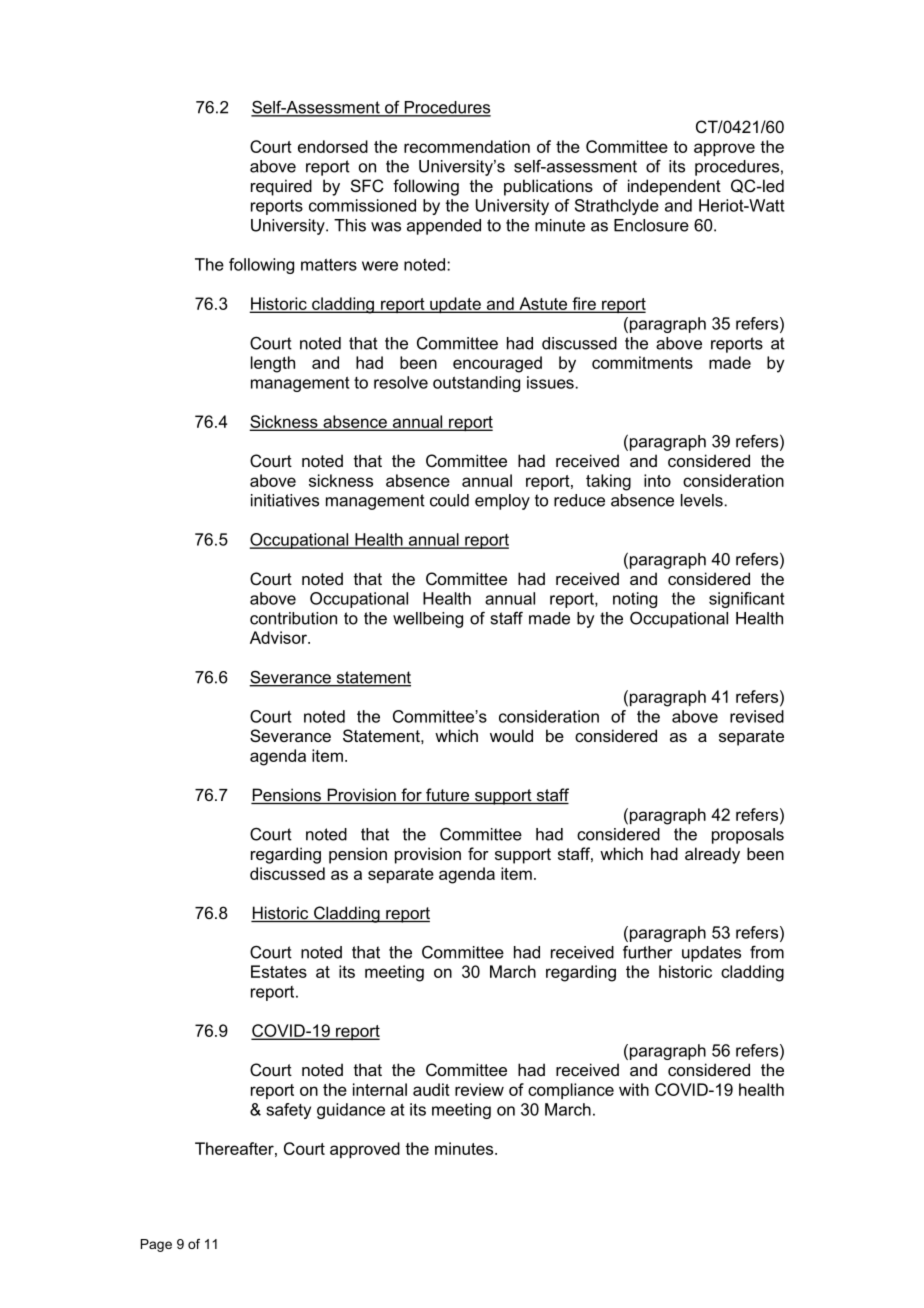  Describe the element at coordinates (479, 1089) in the page. I see `review` at that location.
